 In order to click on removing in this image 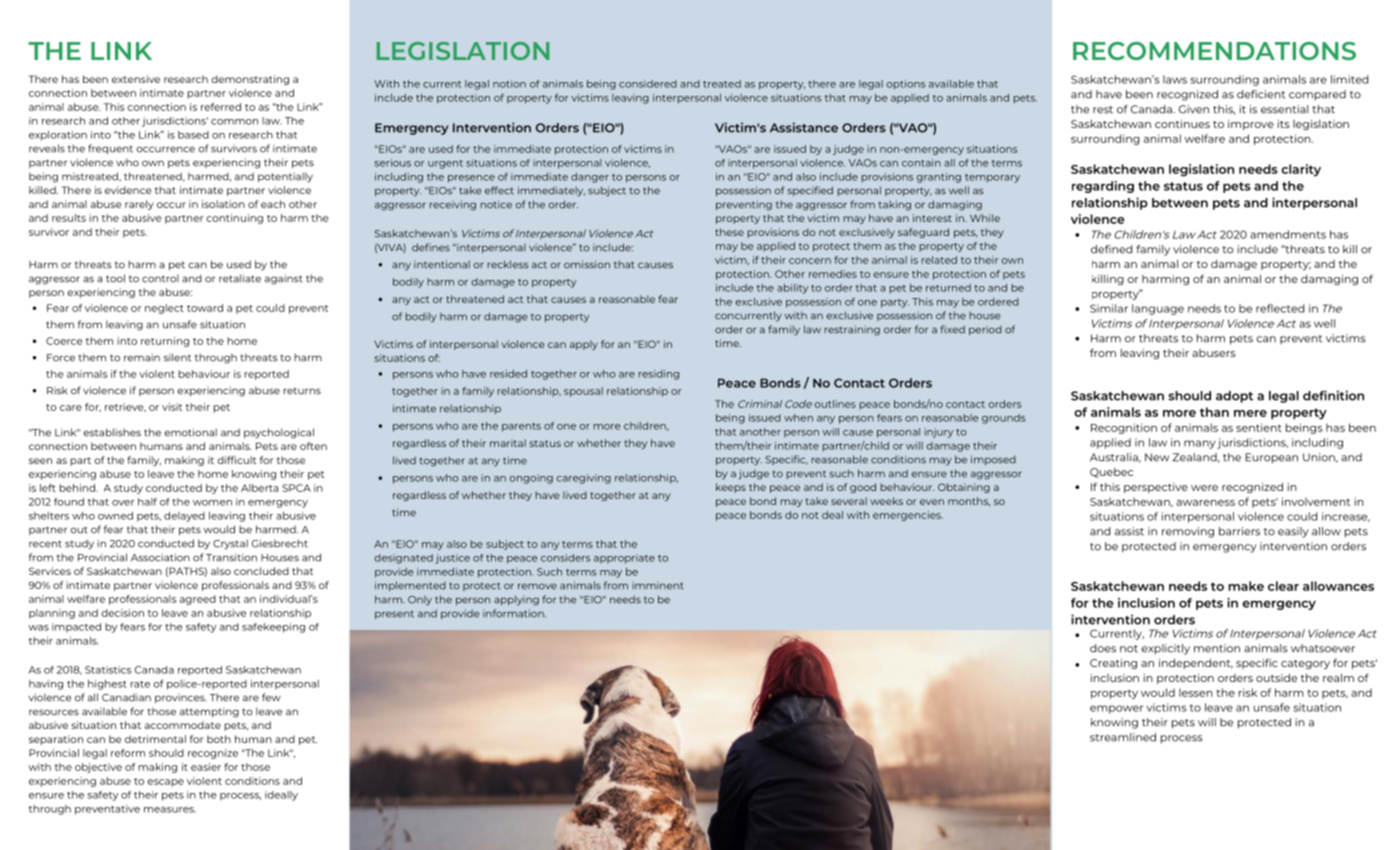, I will do `click(1188, 532)`.
